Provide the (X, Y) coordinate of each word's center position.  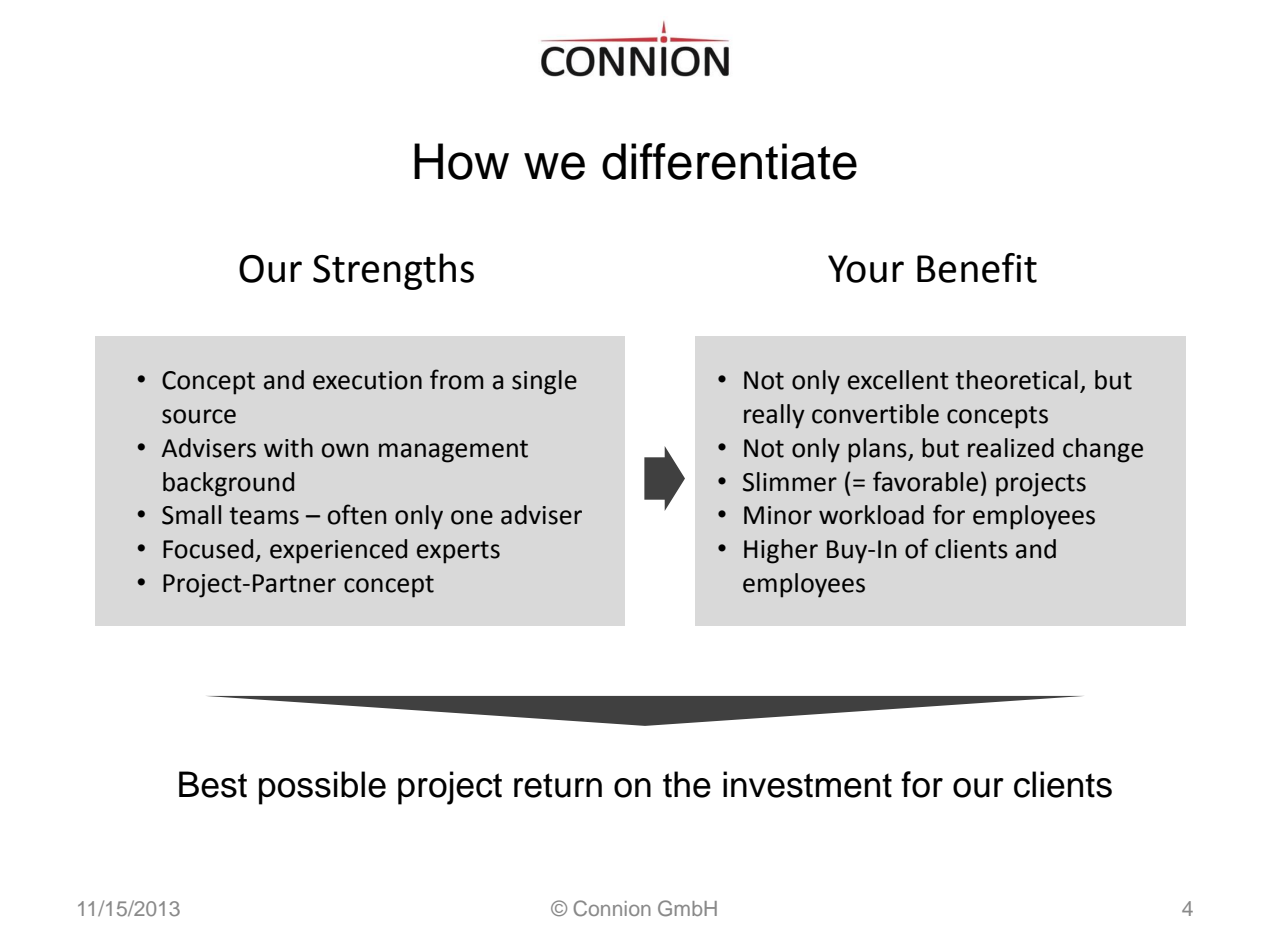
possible (322, 788)
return (558, 785)
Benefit (977, 268)
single (544, 382)
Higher (781, 551)
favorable (925, 481)
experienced (338, 551)
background (228, 484)
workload (871, 515)
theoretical (1016, 380)
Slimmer (790, 482)
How (461, 161)
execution (367, 380)
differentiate (729, 161)
